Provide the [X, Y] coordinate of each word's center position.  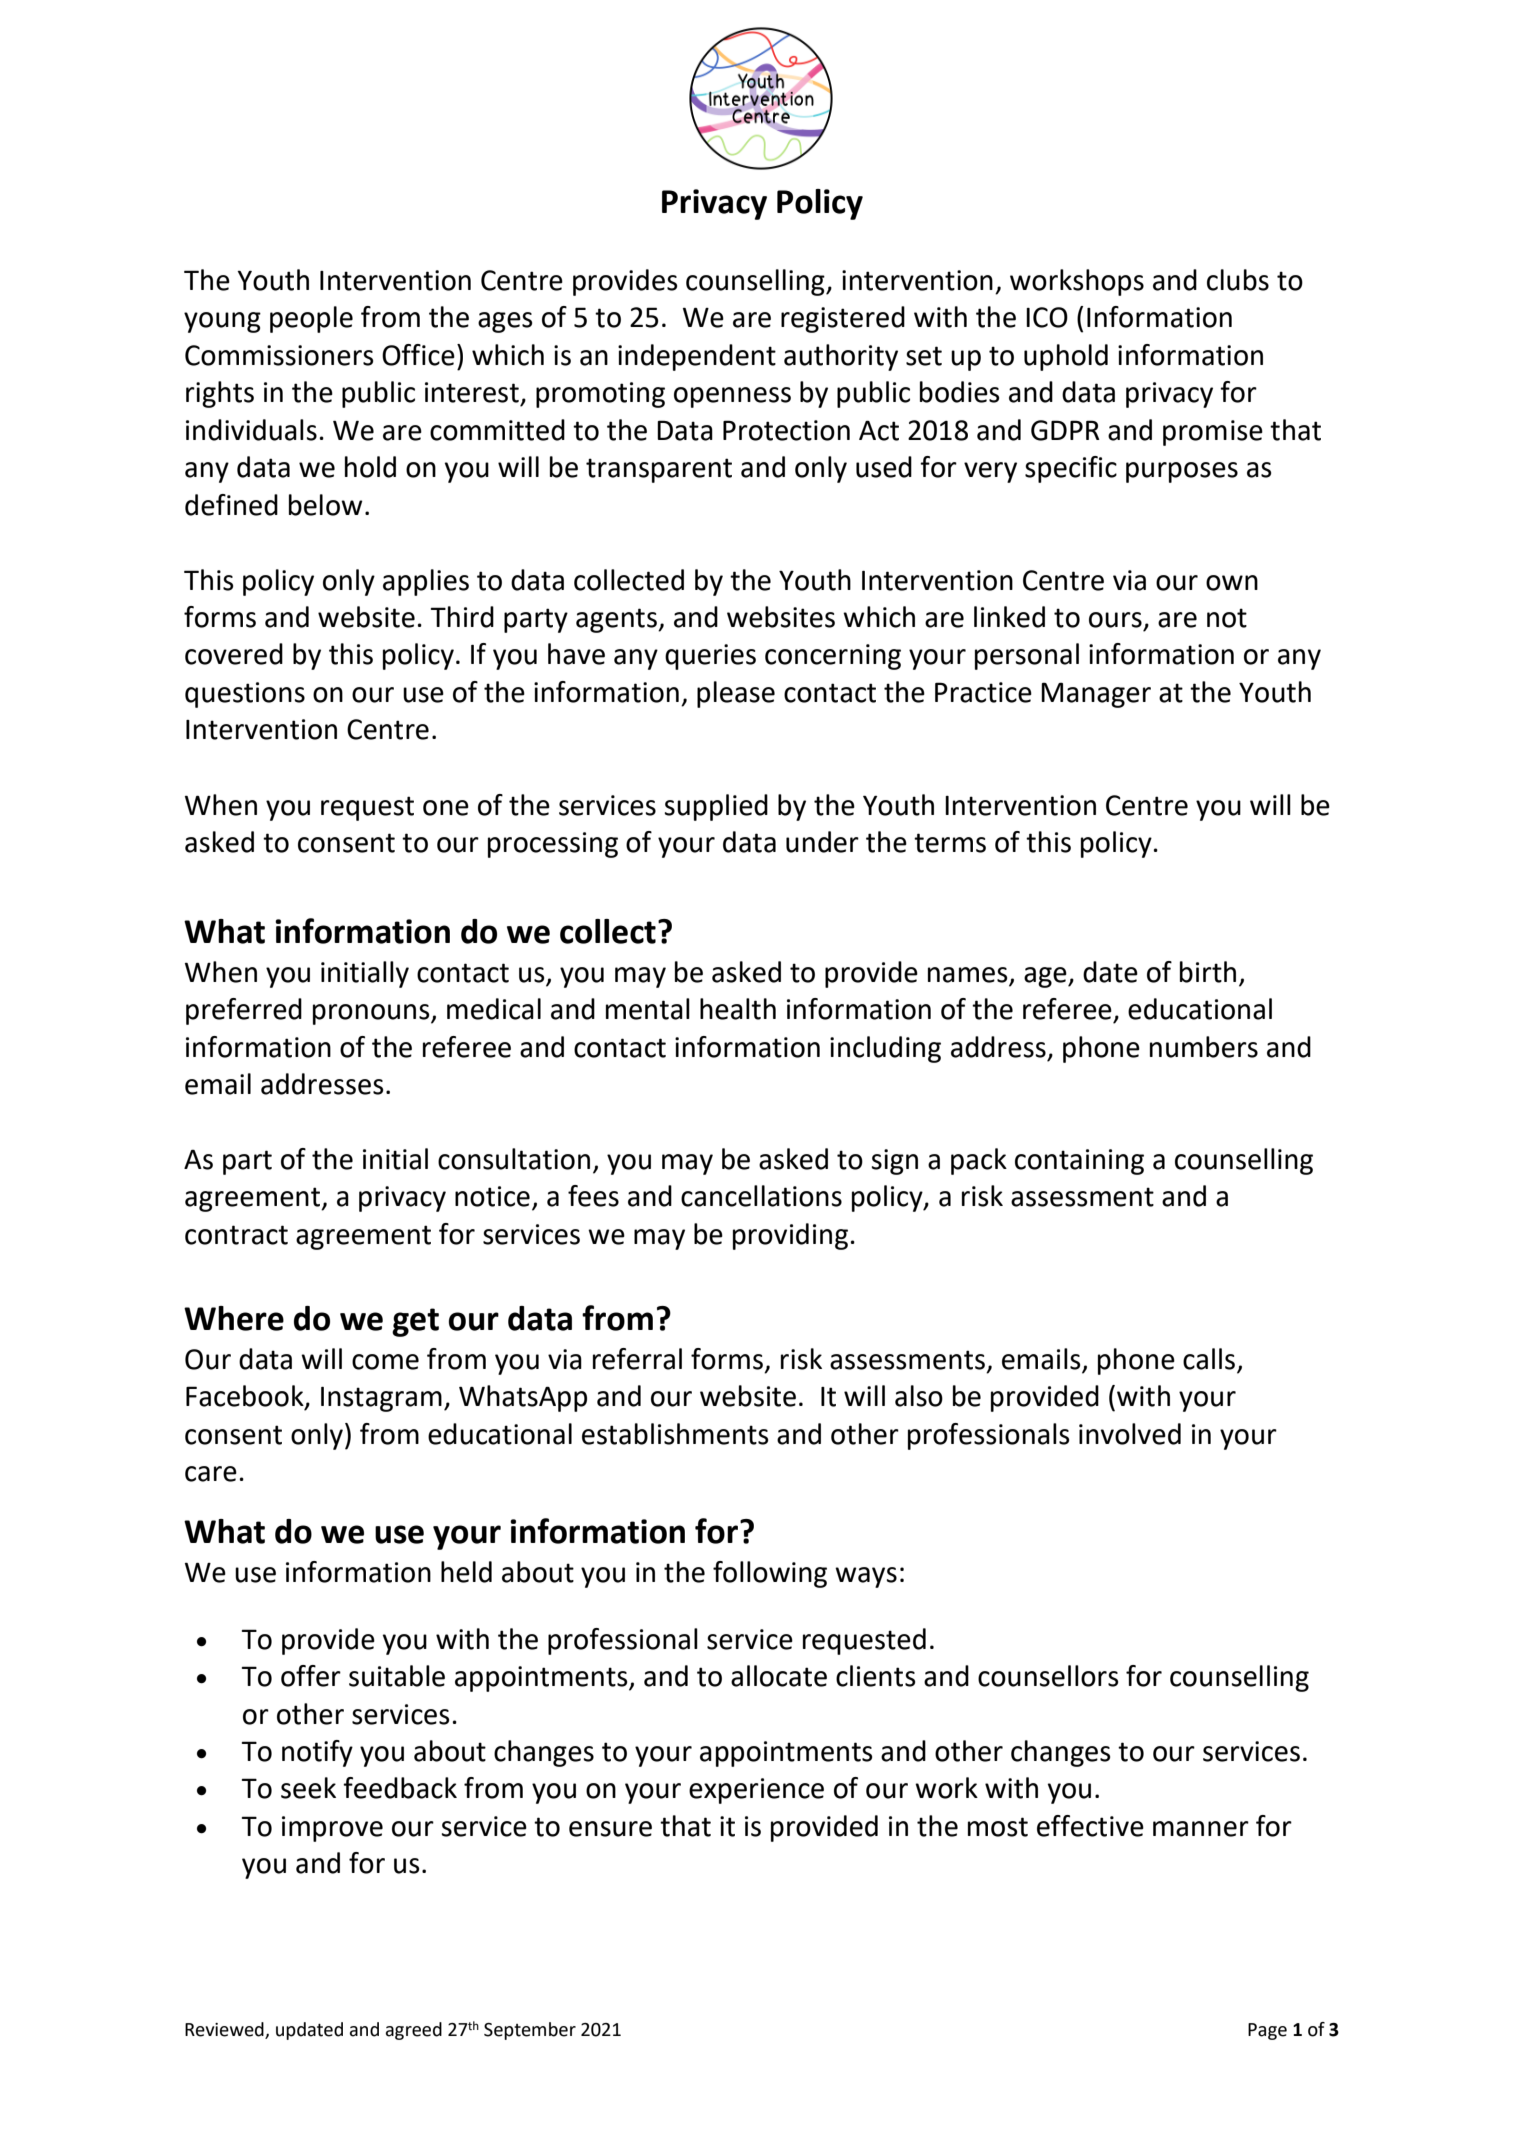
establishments [675, 1434]
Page [1267, 2031]
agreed [414, 2031]
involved [1130, 1434]
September [530, 2031]
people [311, 319]
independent [697, 357]
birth [1208, 972]
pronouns [372, 1014]
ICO [1047, 317]
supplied [716, 807]
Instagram [381, 1399]
